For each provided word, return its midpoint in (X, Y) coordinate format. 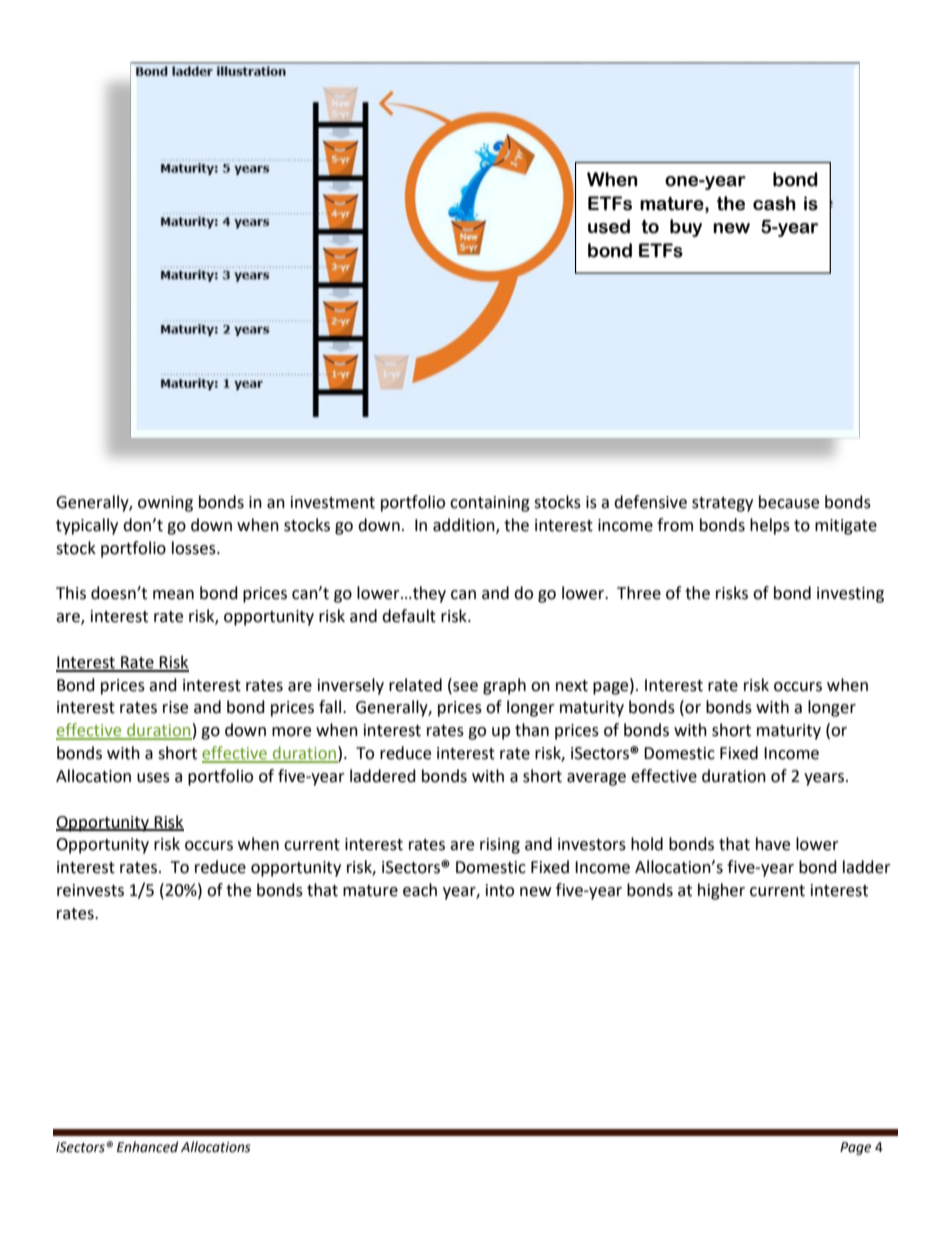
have (773, 844)
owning (165, 504)
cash (774, 203)
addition (465, 526)
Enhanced (147, 1147)
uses (153, 778)
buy (686, 228)
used (609, 226)
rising (500, 846)
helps (770, 526)
